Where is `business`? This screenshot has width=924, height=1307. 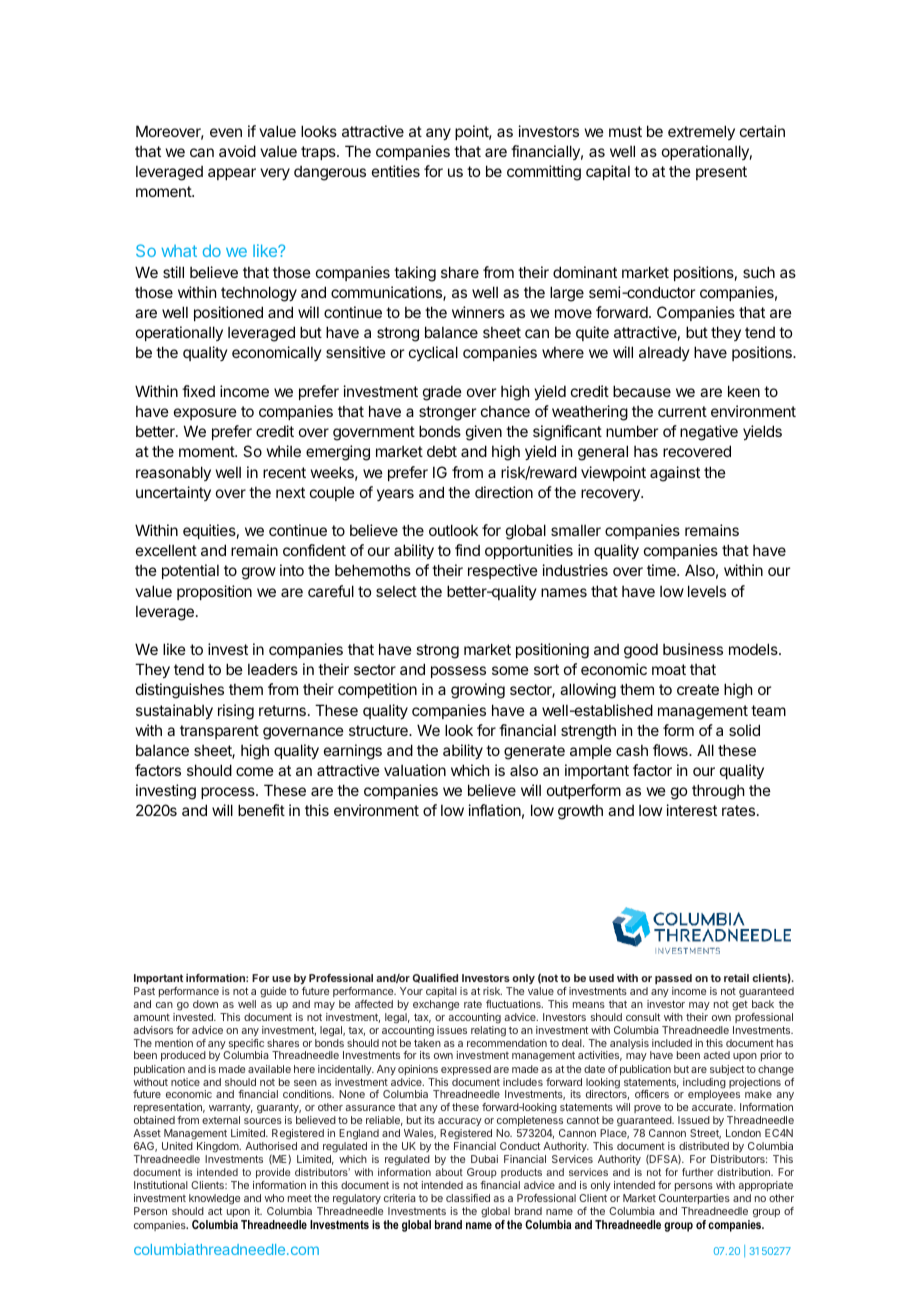
business is located at coordinates (693, 649).
